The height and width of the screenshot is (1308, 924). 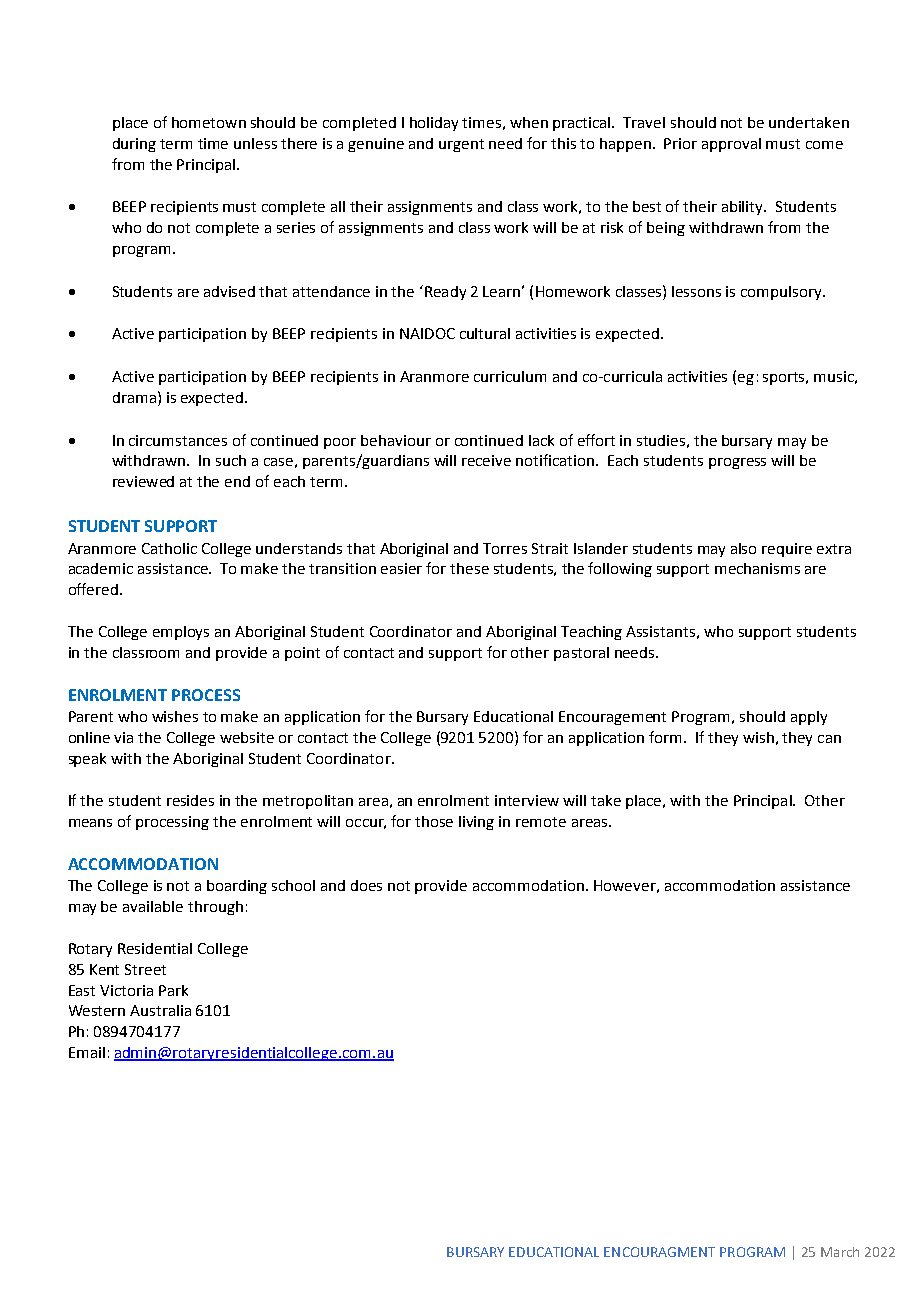 I want to click on does, so click(x=366, y=885).
